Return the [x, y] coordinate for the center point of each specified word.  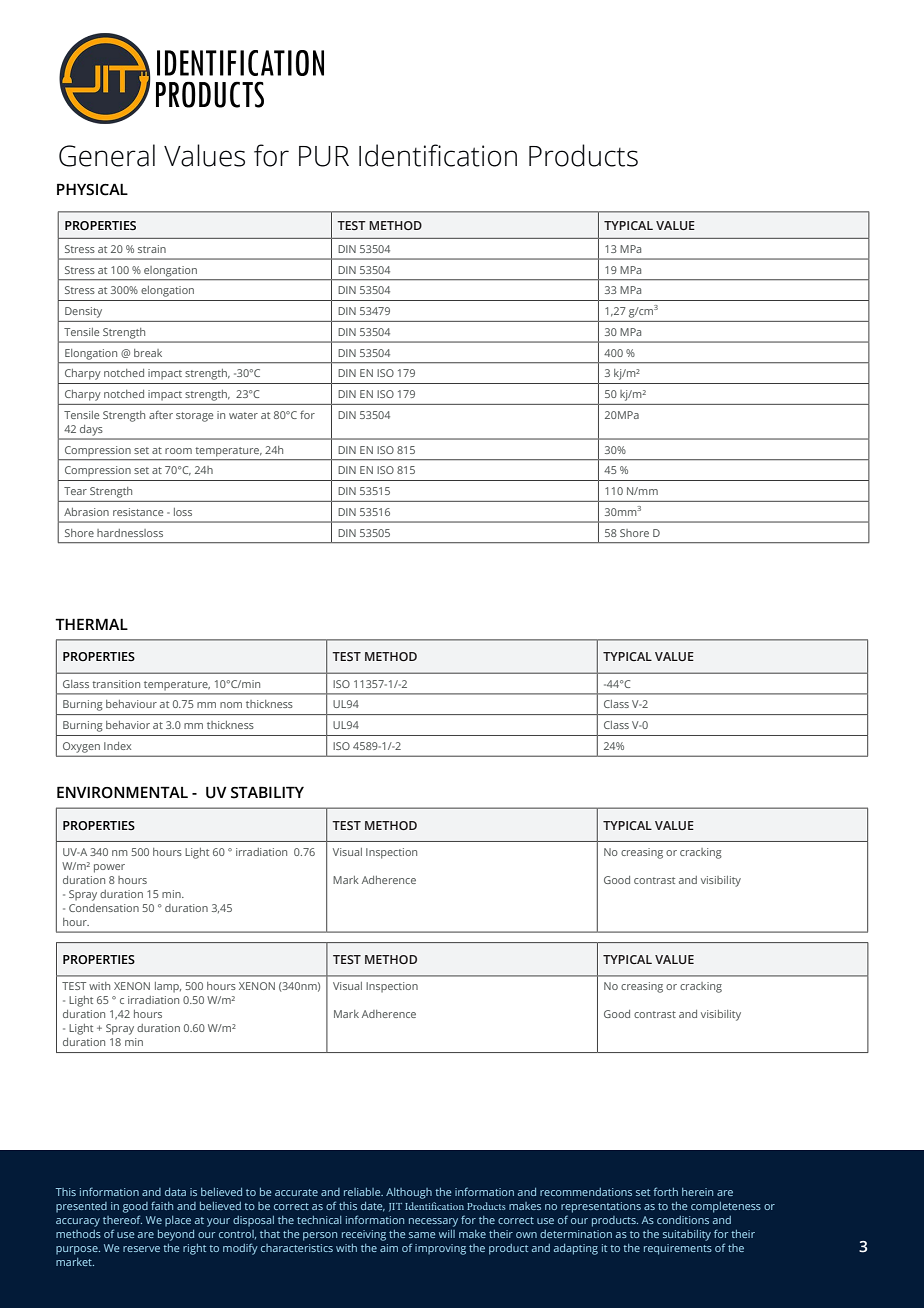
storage [194, 417]
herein [697, 1192]
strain [152, 249]
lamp [168, 987]
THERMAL [91, 624]
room [178, 451]
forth [665, 1191]
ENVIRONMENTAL [122, 792]
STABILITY [267, 792]
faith [162, 1205]
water [243, 415]
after [161, 415]
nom [231, 705]
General [107, 155]
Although [409, 1193]
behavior [128, 725]
